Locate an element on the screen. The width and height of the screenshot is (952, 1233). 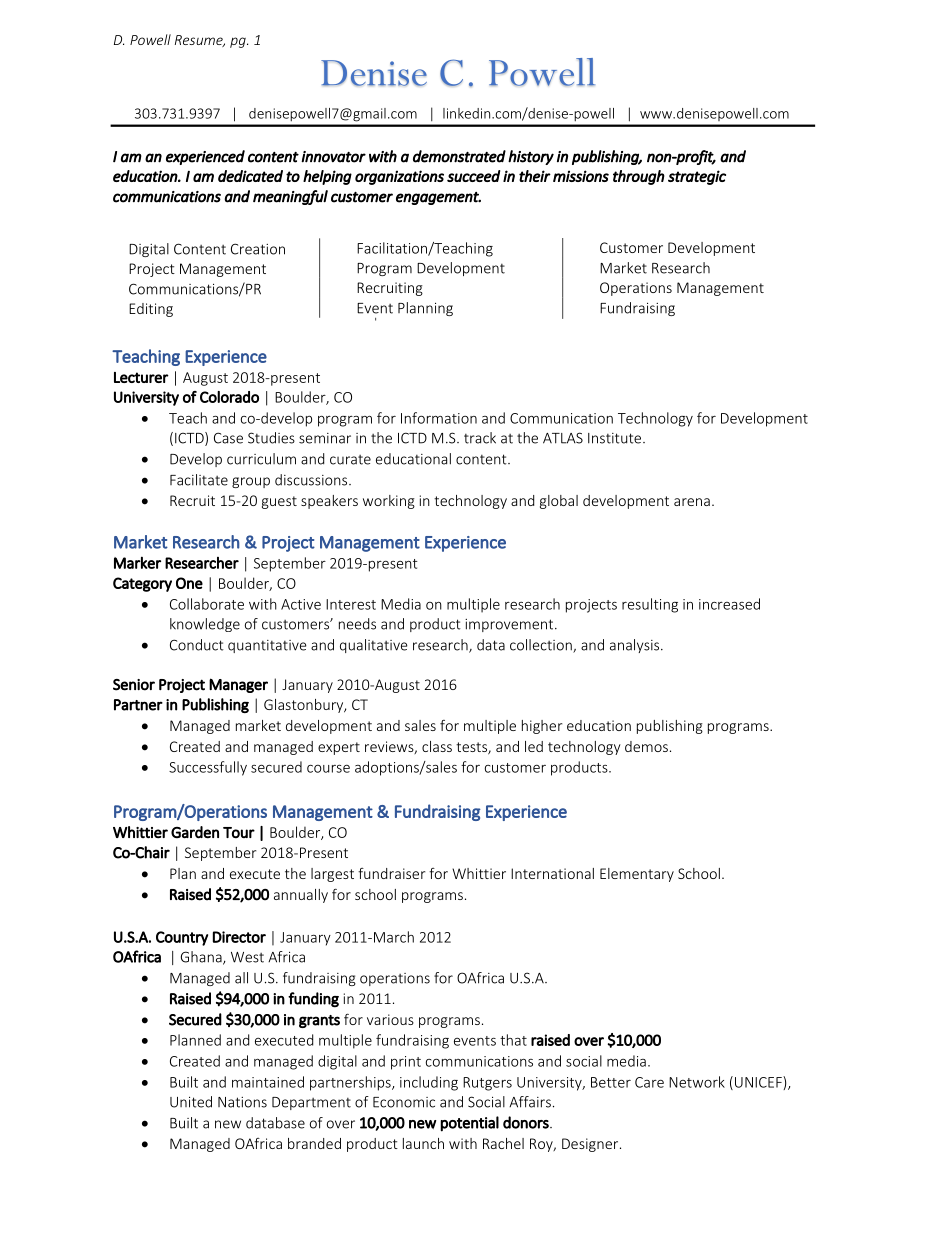
strategic is located at coordinates (697, 177).
